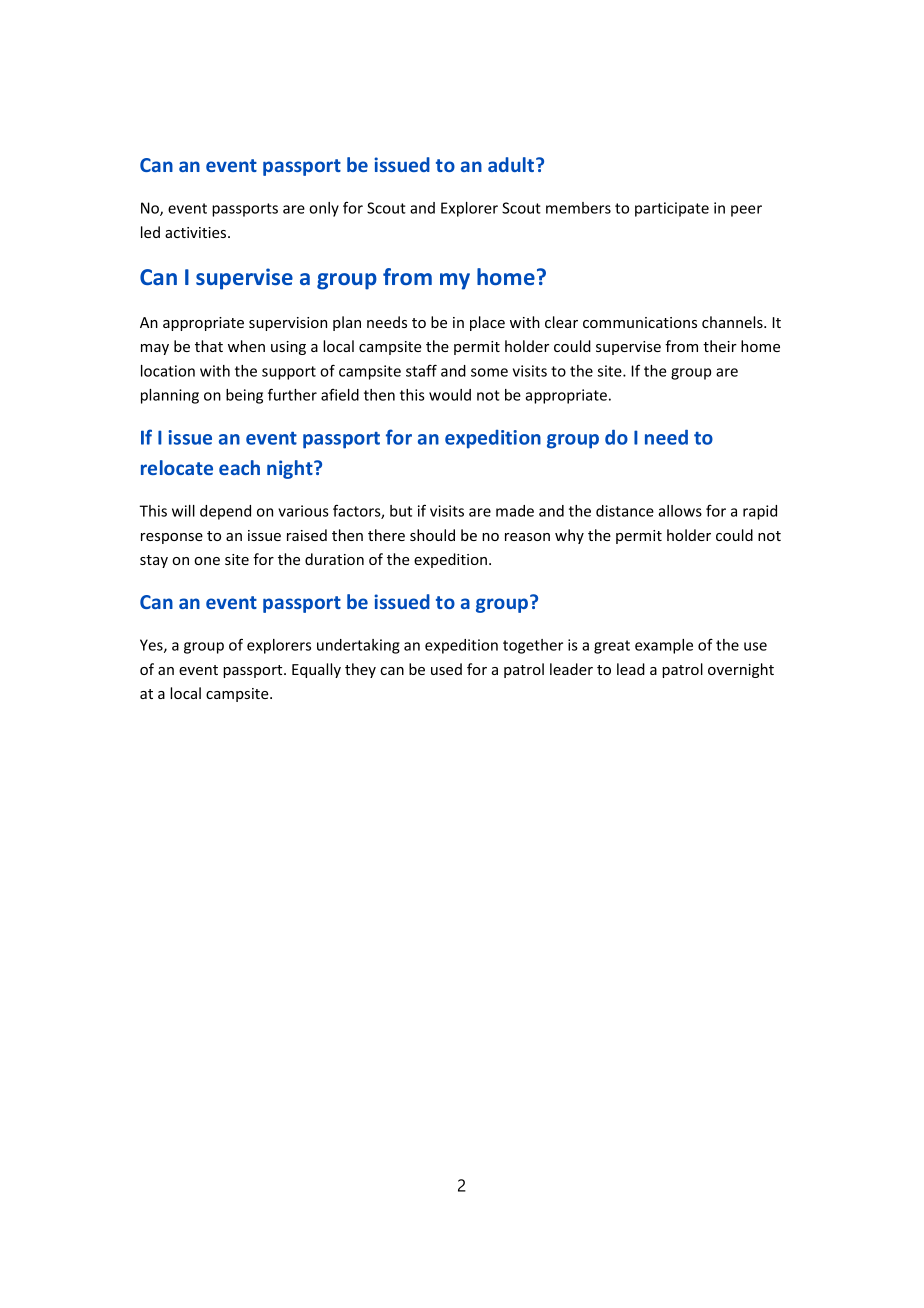 This screenshot has width=924, height=1308. I want to click on adult, so click(512, 164).
